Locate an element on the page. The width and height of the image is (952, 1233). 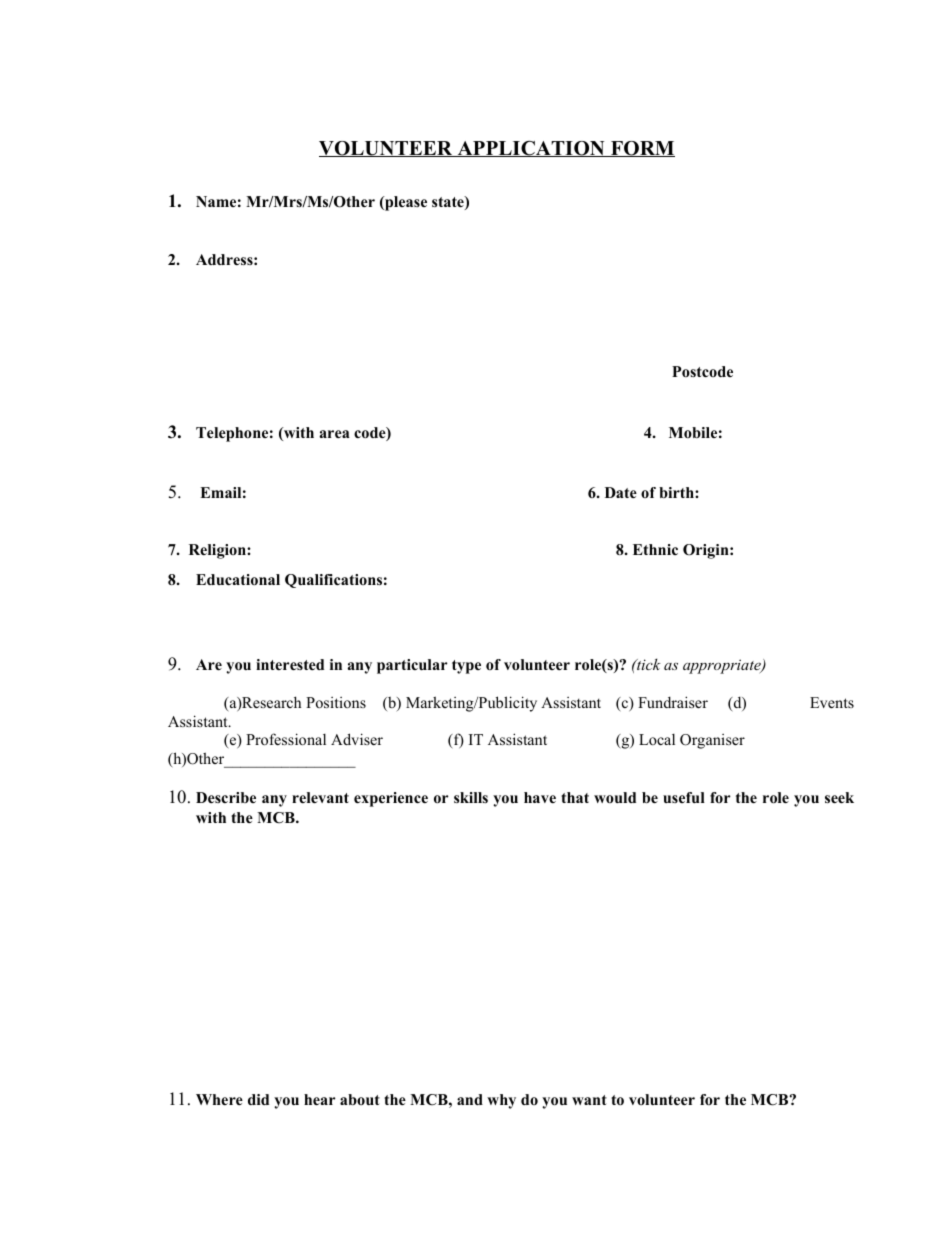
FORM is located at coordinates (642, 149).
